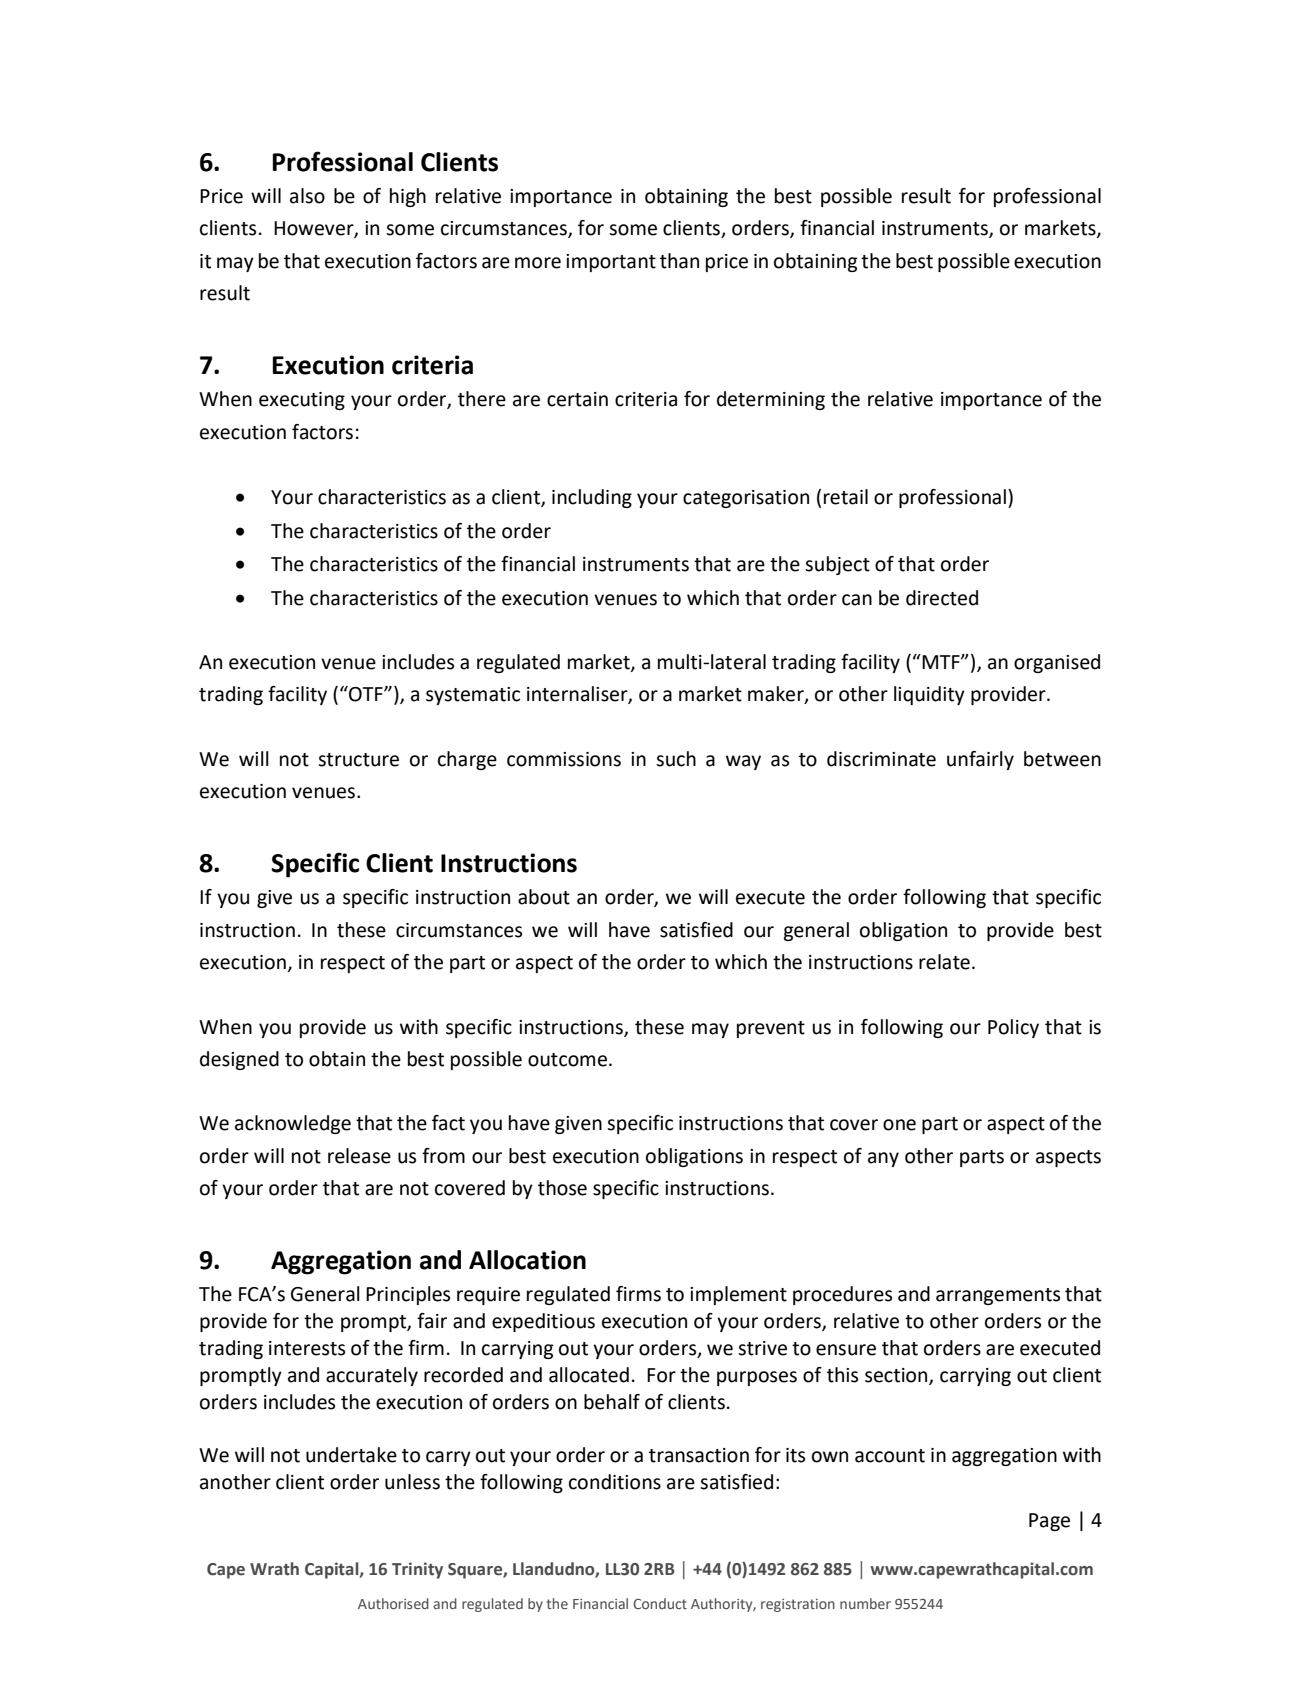  I want to click on OTF, so click(366, 694).
